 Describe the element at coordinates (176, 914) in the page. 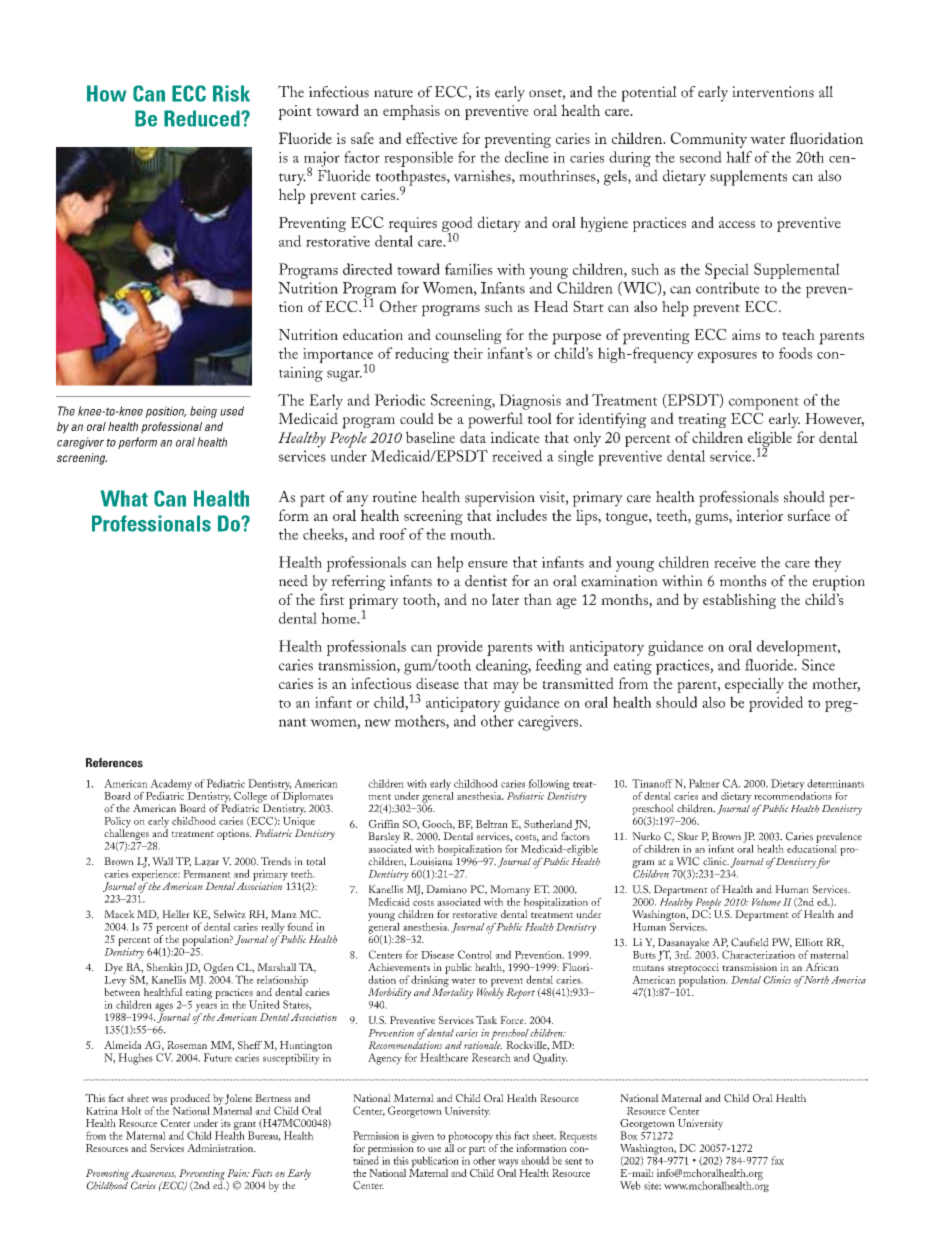

I see `Heller` at that location.
